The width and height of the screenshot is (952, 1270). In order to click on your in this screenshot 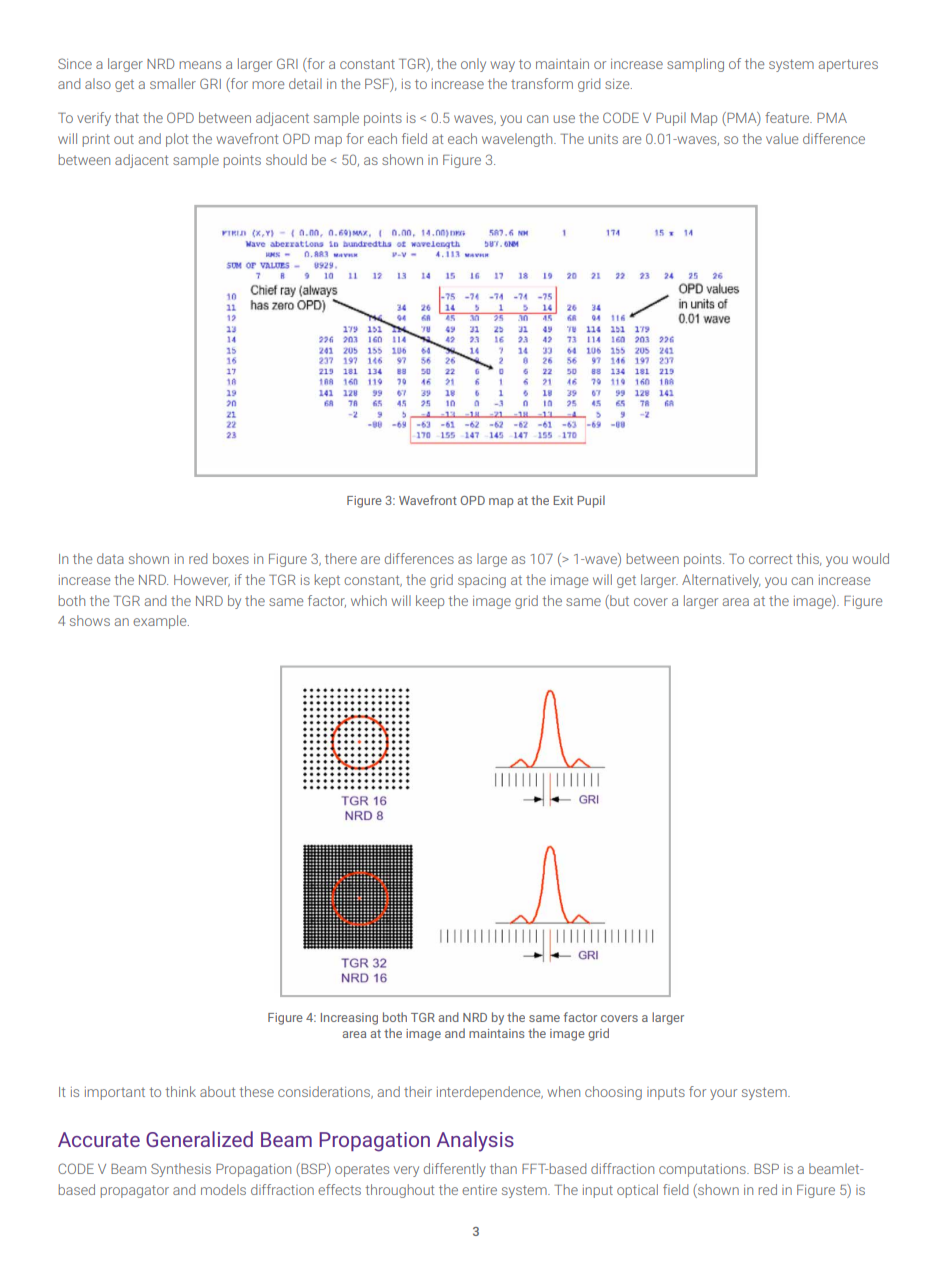, I will do `click(723, 1094)`.
